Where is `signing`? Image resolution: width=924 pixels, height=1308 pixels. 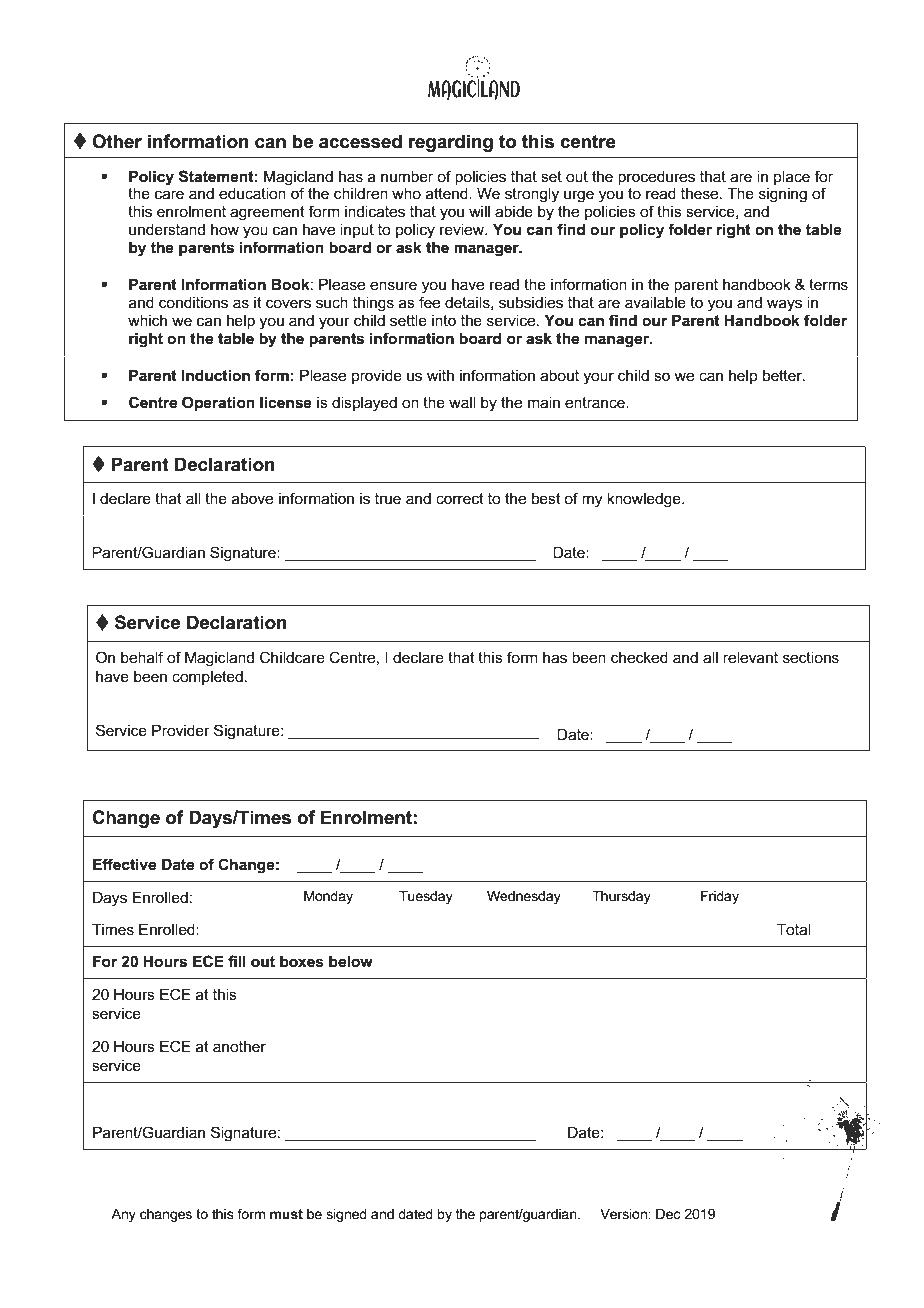
signing is located at coordinates (783, 195).
